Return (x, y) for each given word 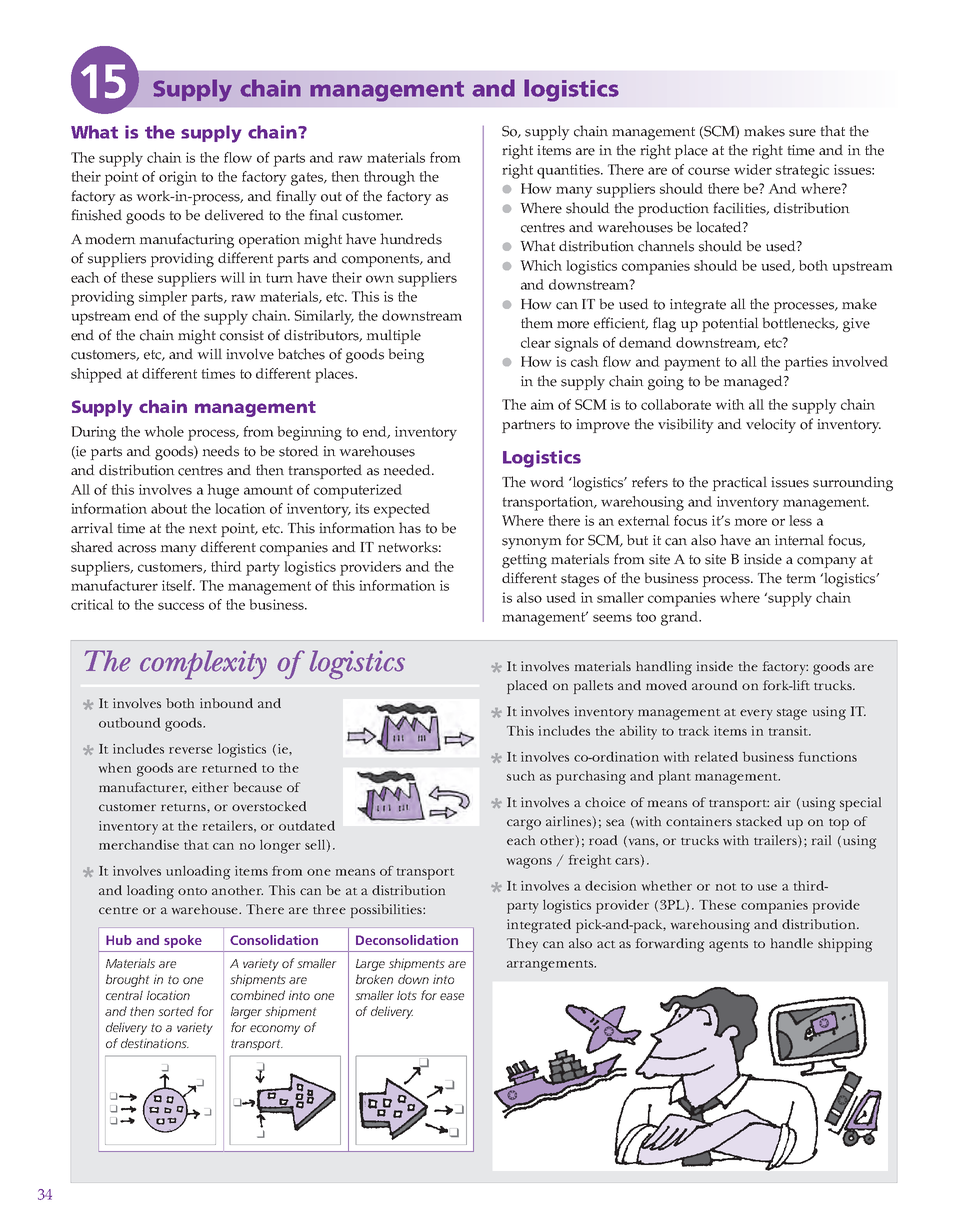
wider (753, 169)
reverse (191, 750)
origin (178, 178)
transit (789, 731)
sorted (176, 1011)
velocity (771, 425)
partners (528, 426)
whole (164, 431)
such (521, 776)
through (389, 178)
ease (452, 996)
